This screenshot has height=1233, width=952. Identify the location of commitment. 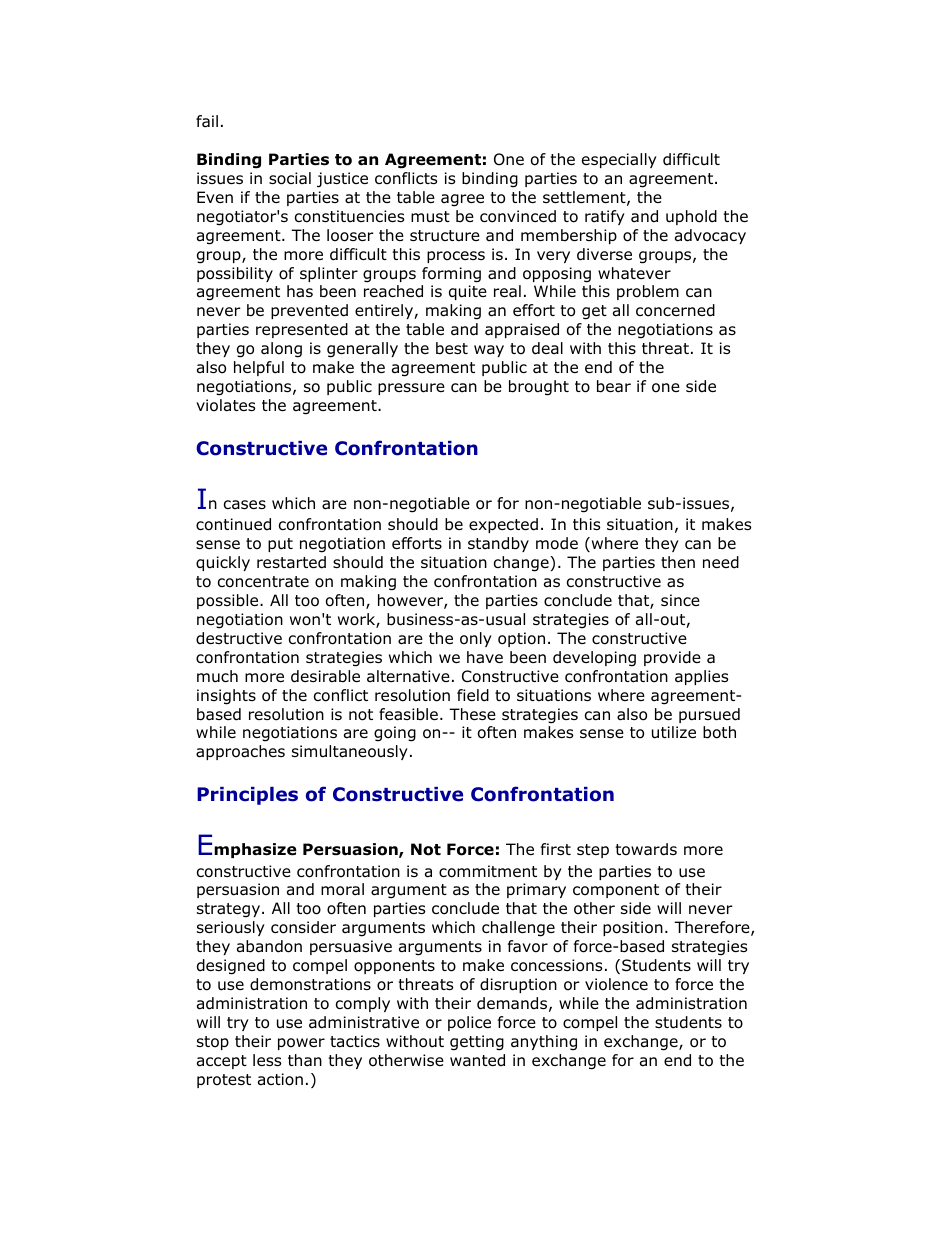
(488, 871).
